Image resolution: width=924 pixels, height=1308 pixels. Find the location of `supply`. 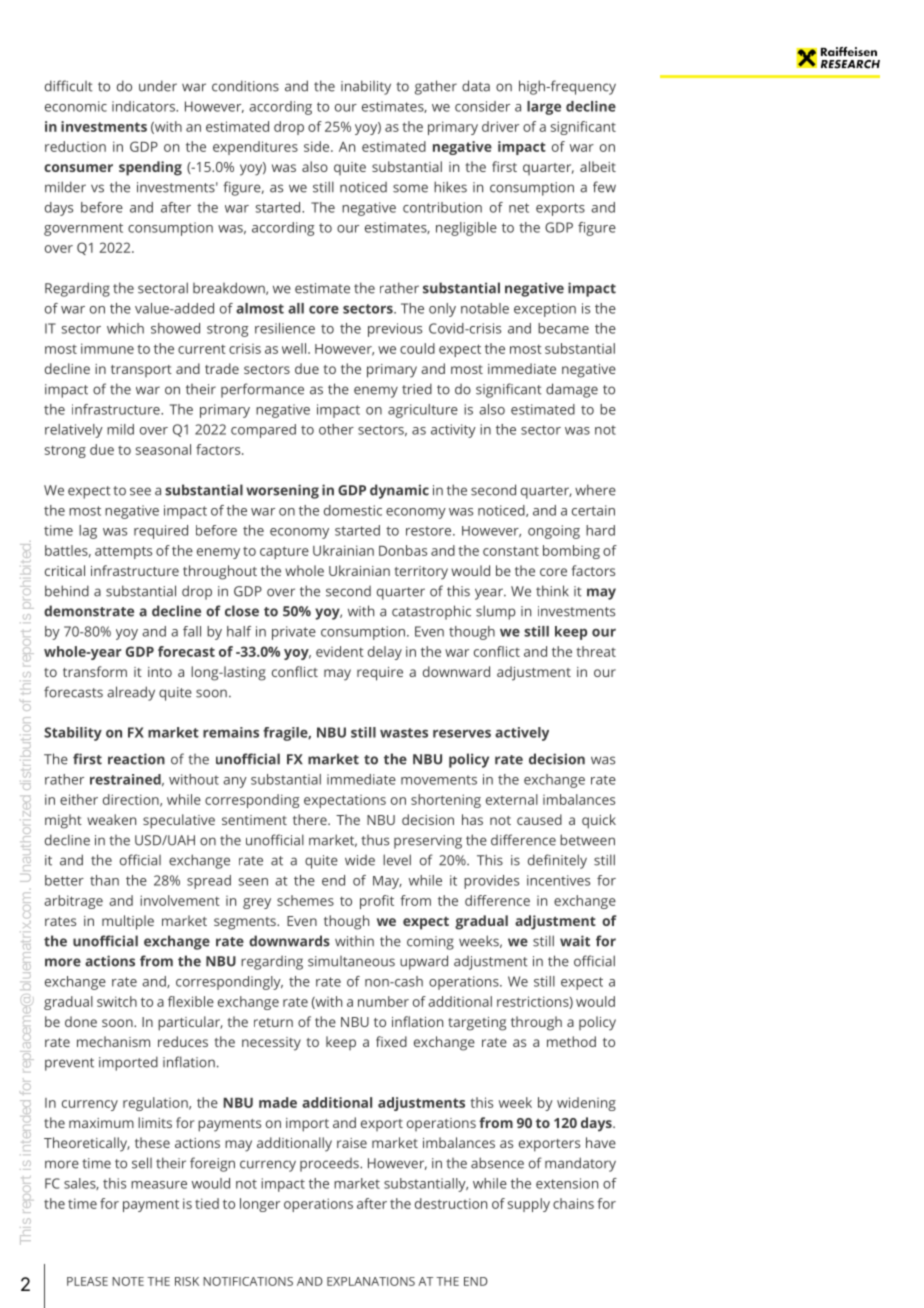

supply is located at coordinates (529, 1205).
